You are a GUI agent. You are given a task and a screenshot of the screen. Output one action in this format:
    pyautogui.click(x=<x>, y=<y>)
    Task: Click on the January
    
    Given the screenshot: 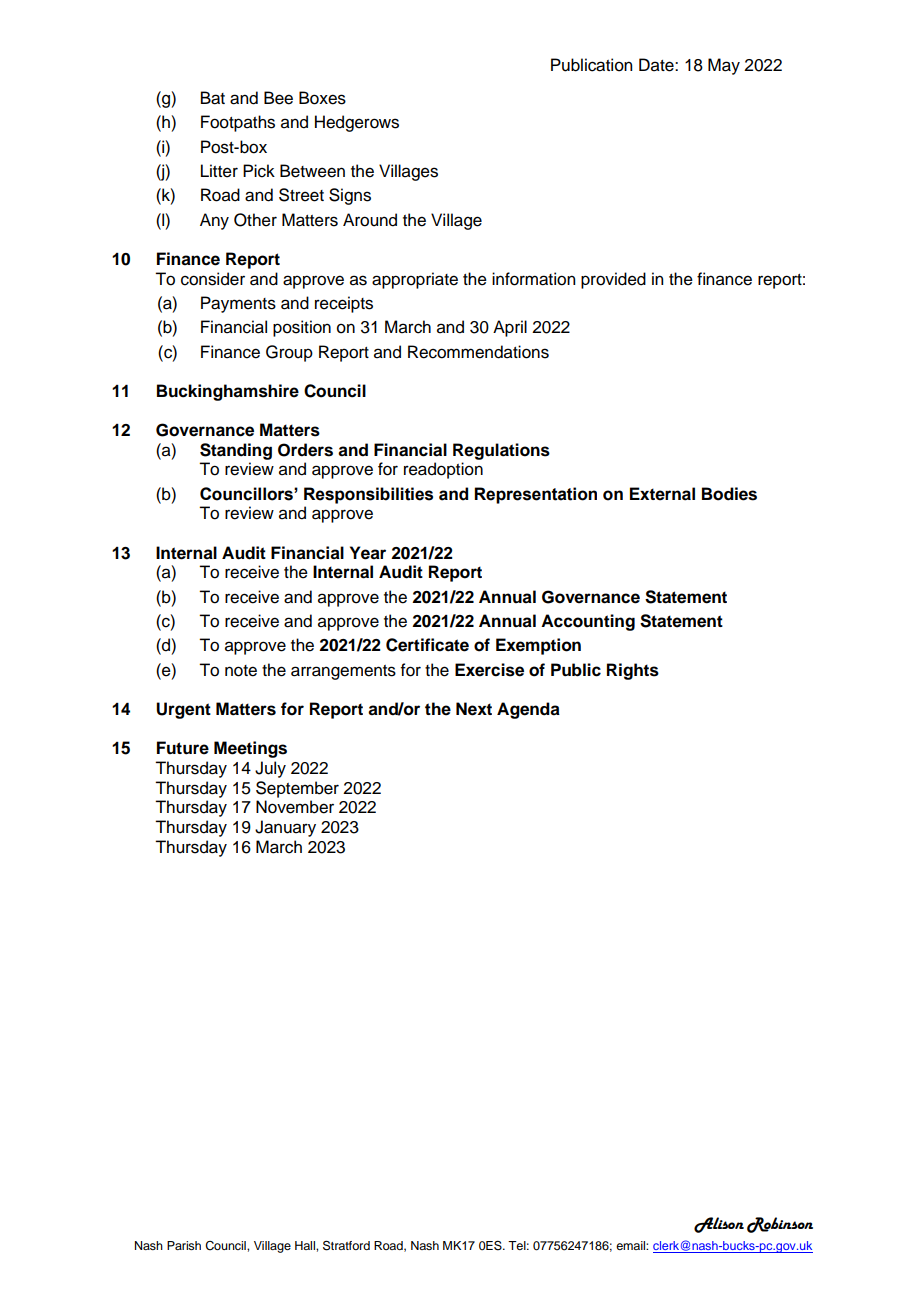 What is the action you would take?
    pyautogui.click(x=285, y=828)
